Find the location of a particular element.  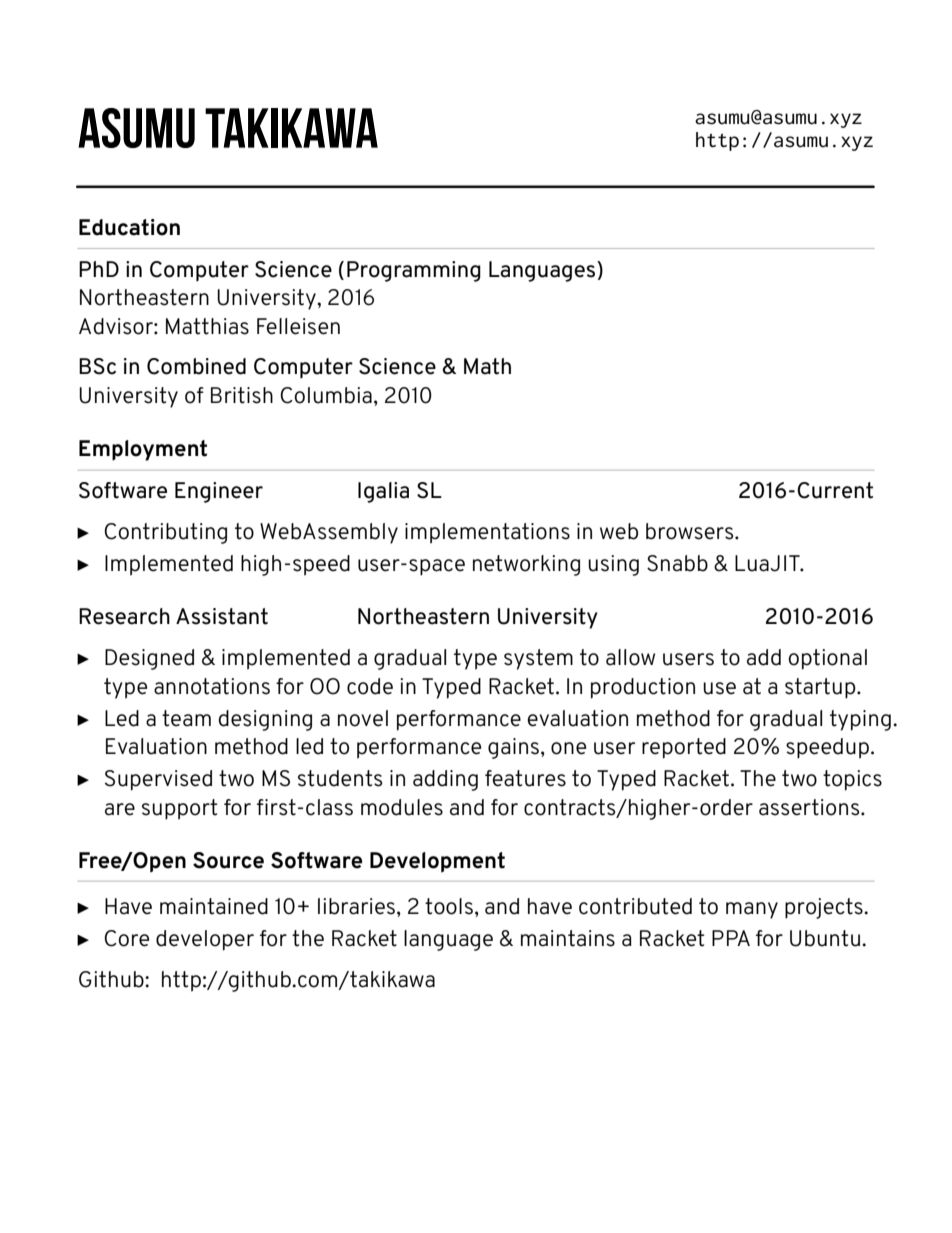

annotations is located at coordinates (212, 686).
